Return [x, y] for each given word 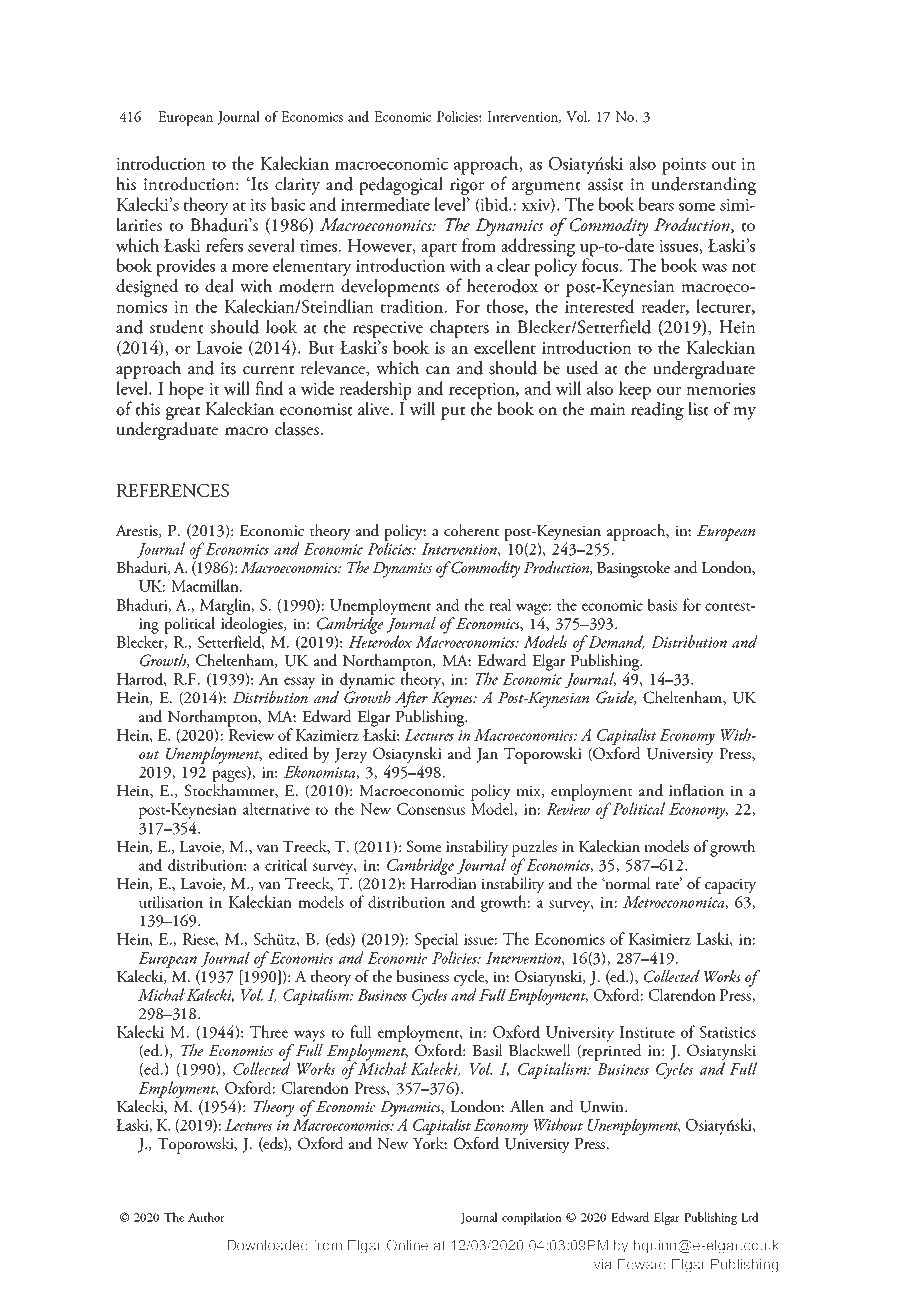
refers [224, 245]
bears [656, 204]
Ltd [750, 1217]
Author [206, 1217]
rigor [467, 186]
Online [407, 1245]
